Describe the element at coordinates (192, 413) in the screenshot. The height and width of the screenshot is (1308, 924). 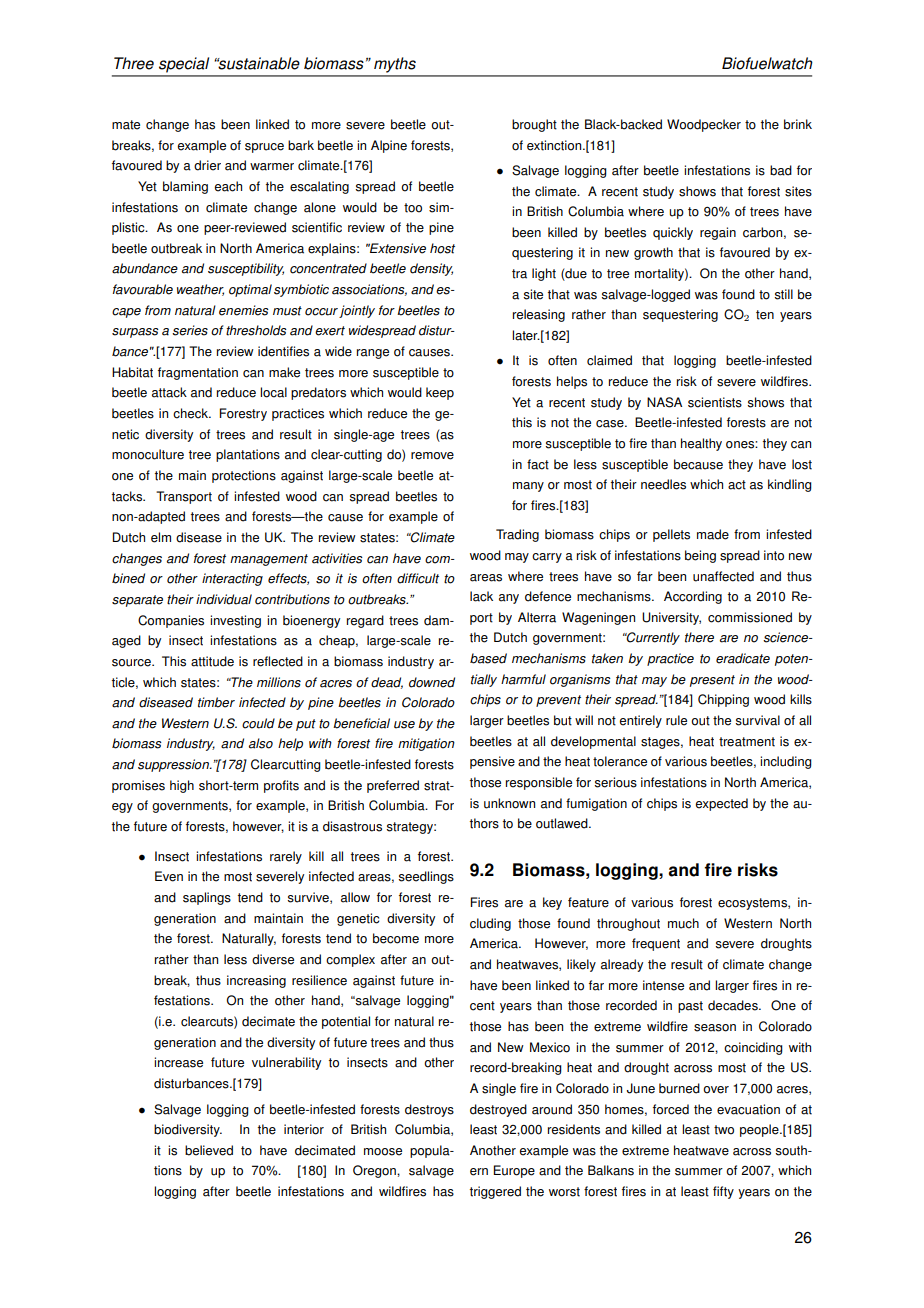
I see `check` at that location.
